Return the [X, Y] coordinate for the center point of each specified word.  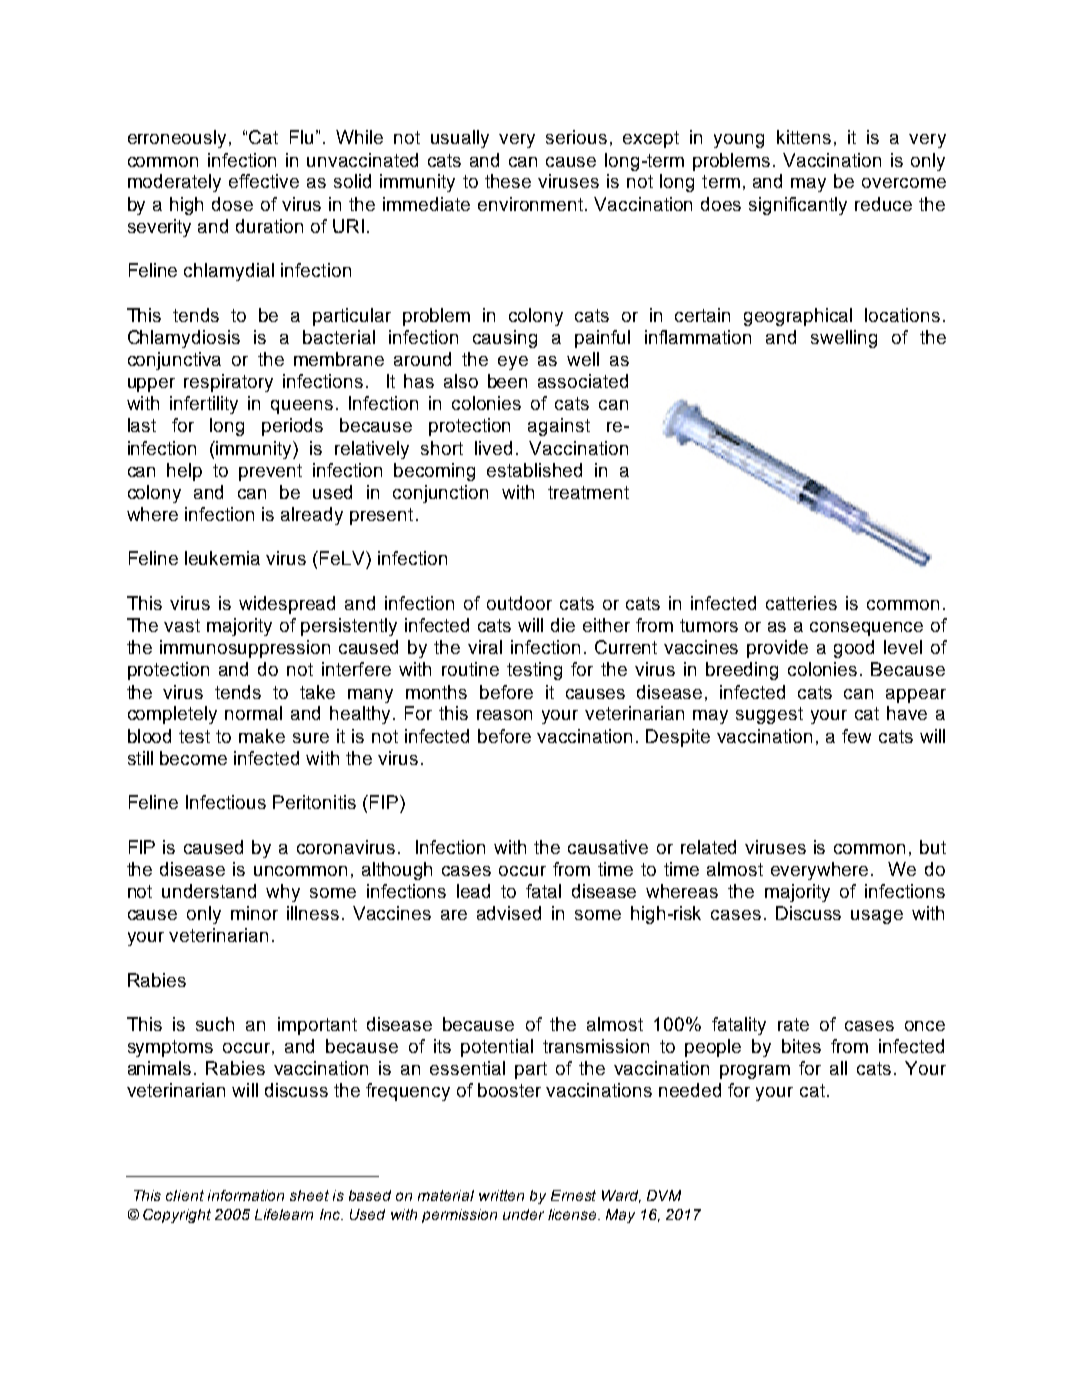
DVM [664, 1195]
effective [264, 181]
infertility [204, 405]
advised [509, 913]
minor [254, 913]
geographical [798, 317]
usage [877, 917]
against [559, 427]
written [501, 1195]
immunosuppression [245, 649]
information [246, 1195]
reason [504, 715]
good [854, 649]
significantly [798, 206]
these [508, 181]
